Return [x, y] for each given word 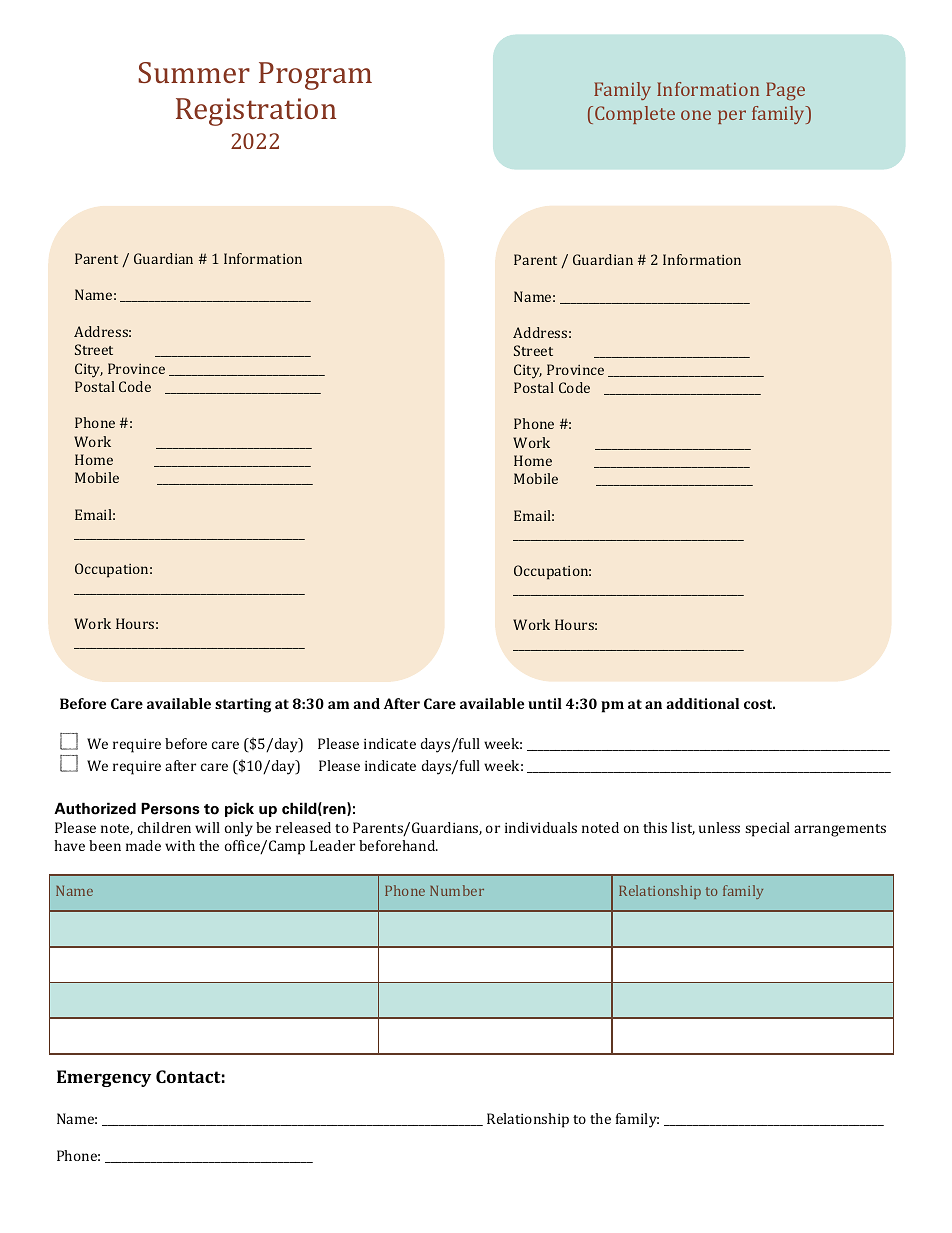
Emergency [104, 1078]
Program [315, 76]
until [545, 703]
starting [243, 705]
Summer [194, 72]
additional [702, 703]
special [767, 829]
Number [457, 890]
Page [785, 91]
